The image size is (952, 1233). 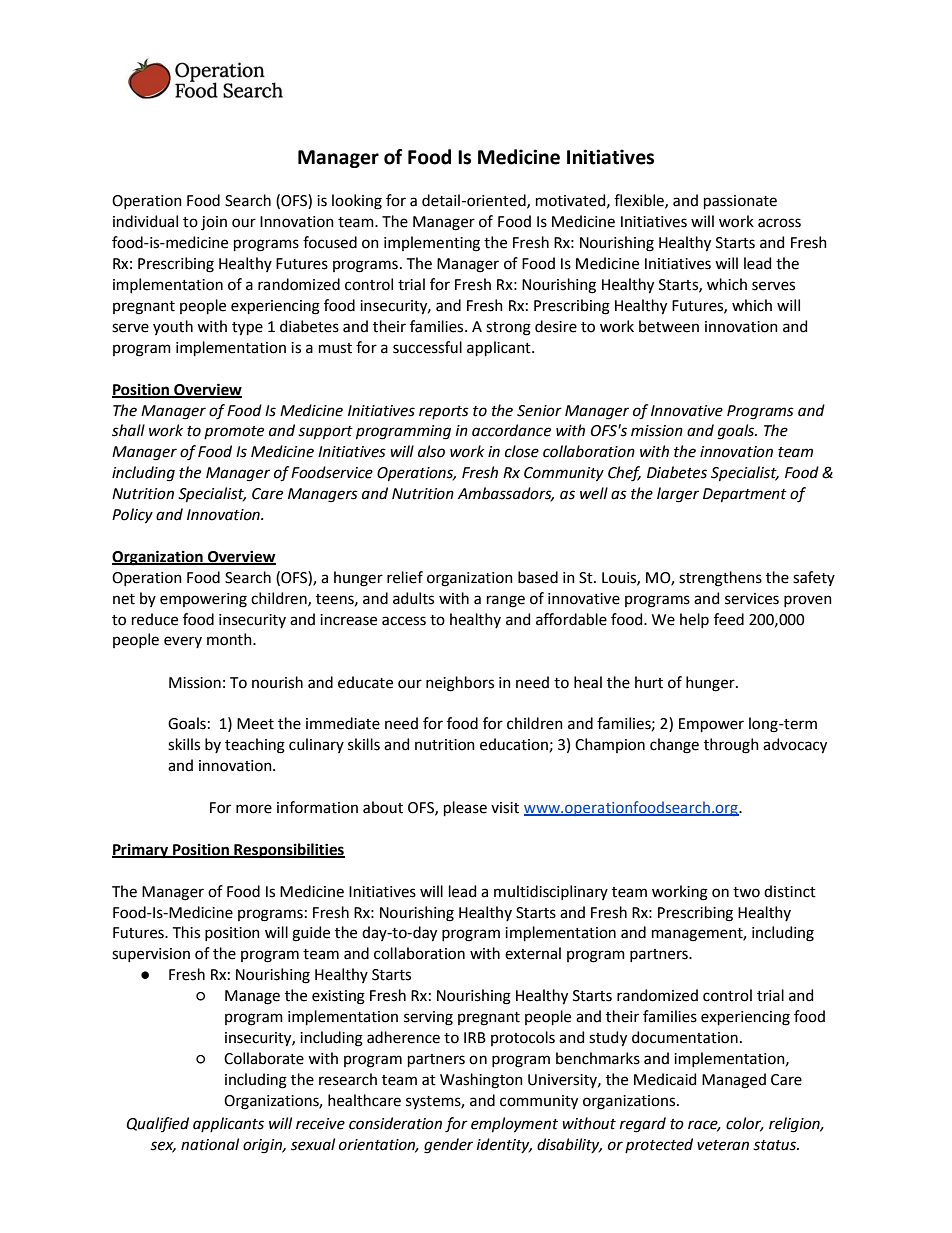 I want to click on gender, so click(x=448, y=1146).
